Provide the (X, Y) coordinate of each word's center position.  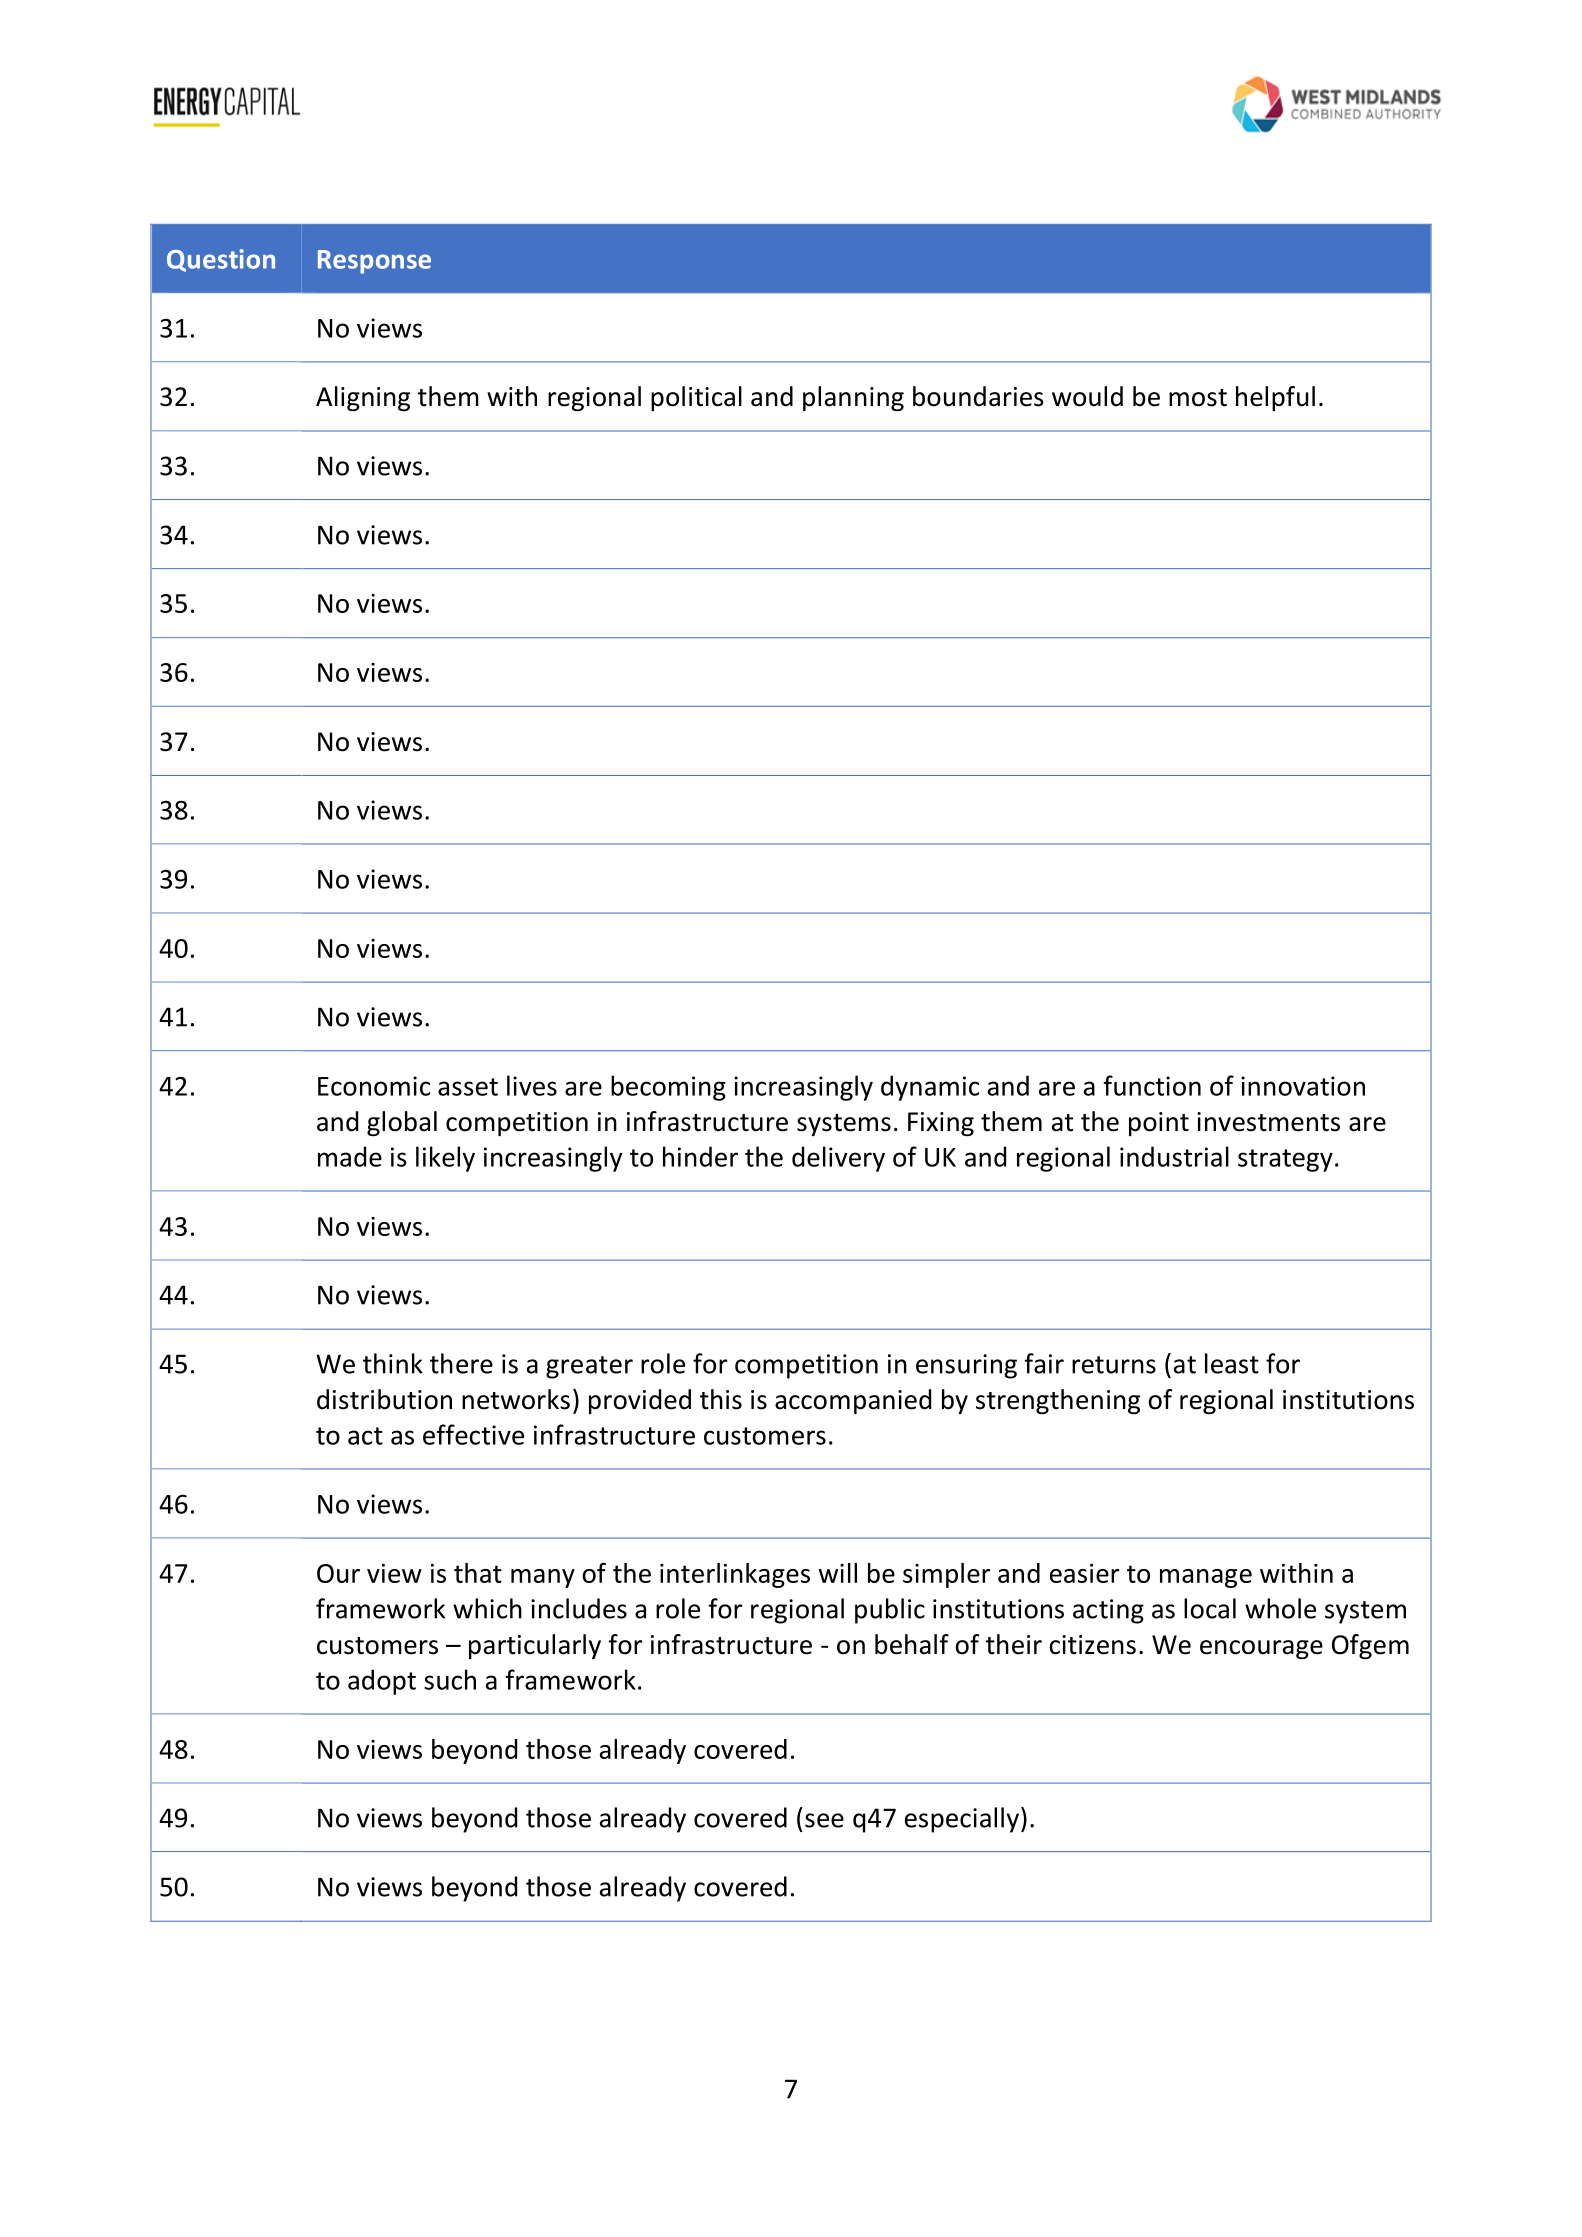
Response (374, 262)
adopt (382, 1682)
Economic (374, 1086)
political (696, 398)
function (1152, 1085)
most (1198, 398)
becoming (668, 1088)
